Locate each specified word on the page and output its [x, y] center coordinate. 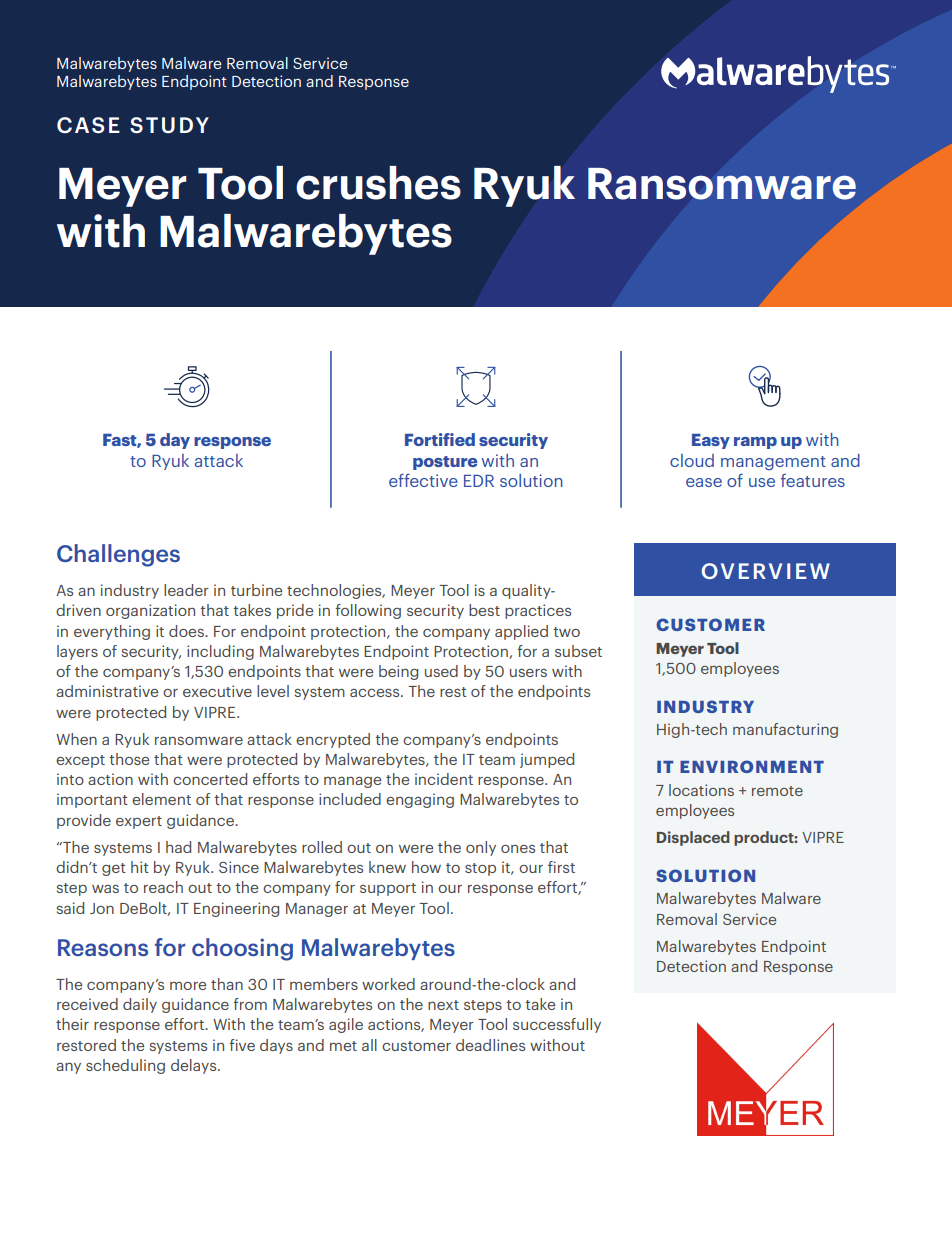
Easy [711, 441]
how [426, 867]
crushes [378, 183]
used [441, 671]
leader [186, 590]
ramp [755, 443]
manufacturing [785, 730]
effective [423, 480]
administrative [107, 691]
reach [163, 887]
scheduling [125, 1066]
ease [704, 482]
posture [445, 463]
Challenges [118, 555]
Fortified [440, 439]
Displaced [693, 838]
